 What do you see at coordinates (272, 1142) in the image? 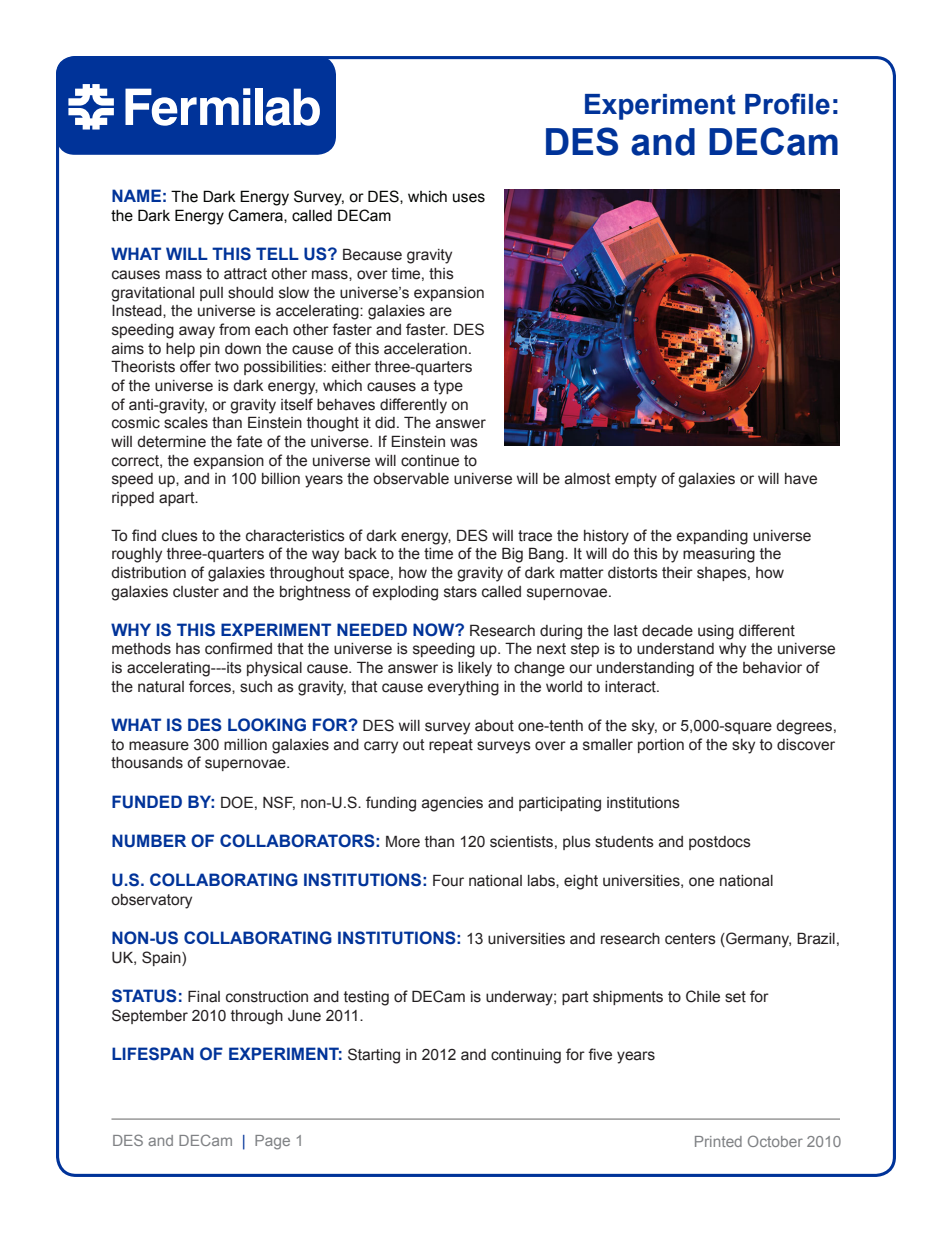
I see `Page` at bounding box center [272, 1142].
